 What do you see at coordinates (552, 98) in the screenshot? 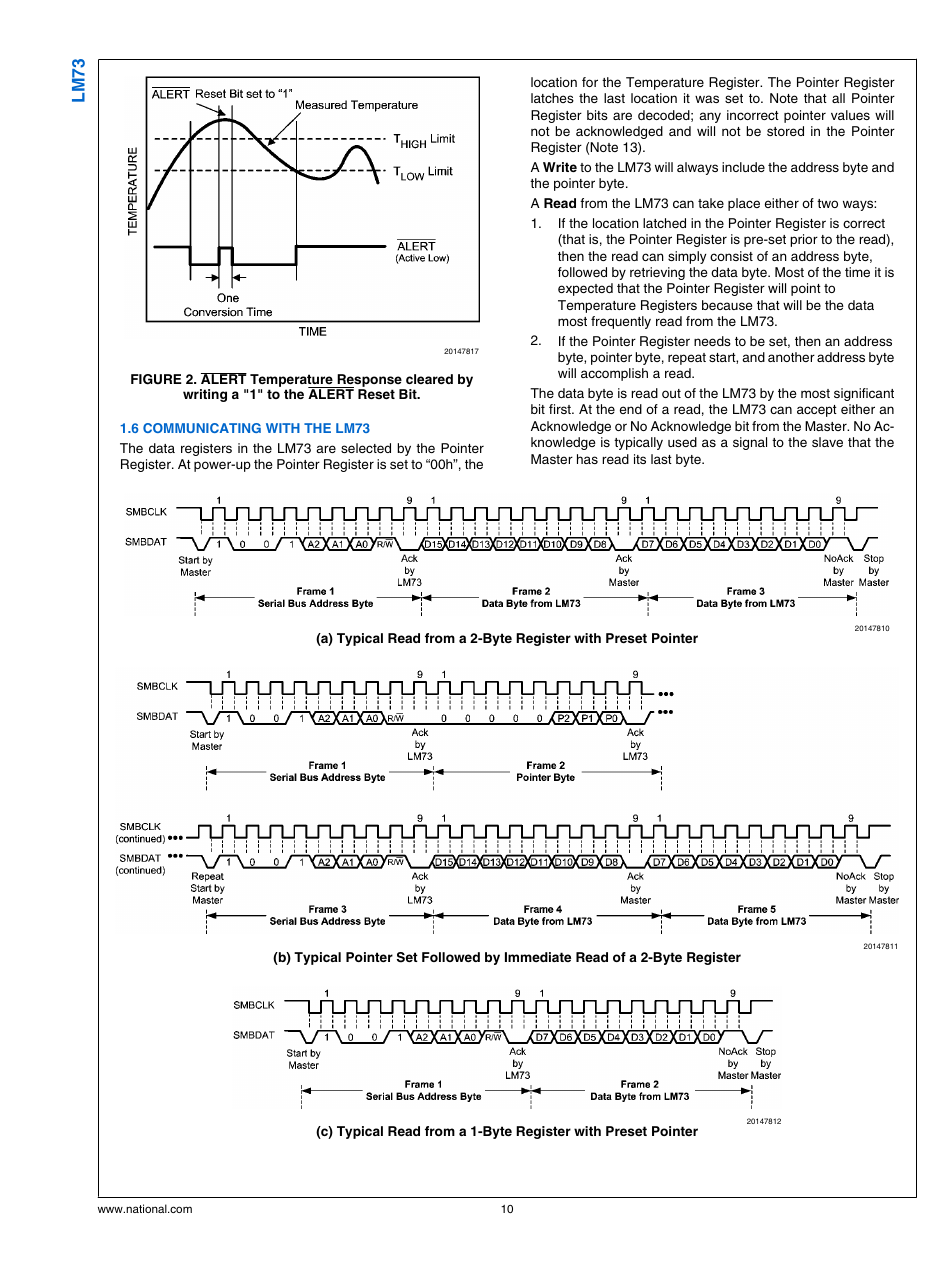
I see `latches` at bounding box center [552, 98].
